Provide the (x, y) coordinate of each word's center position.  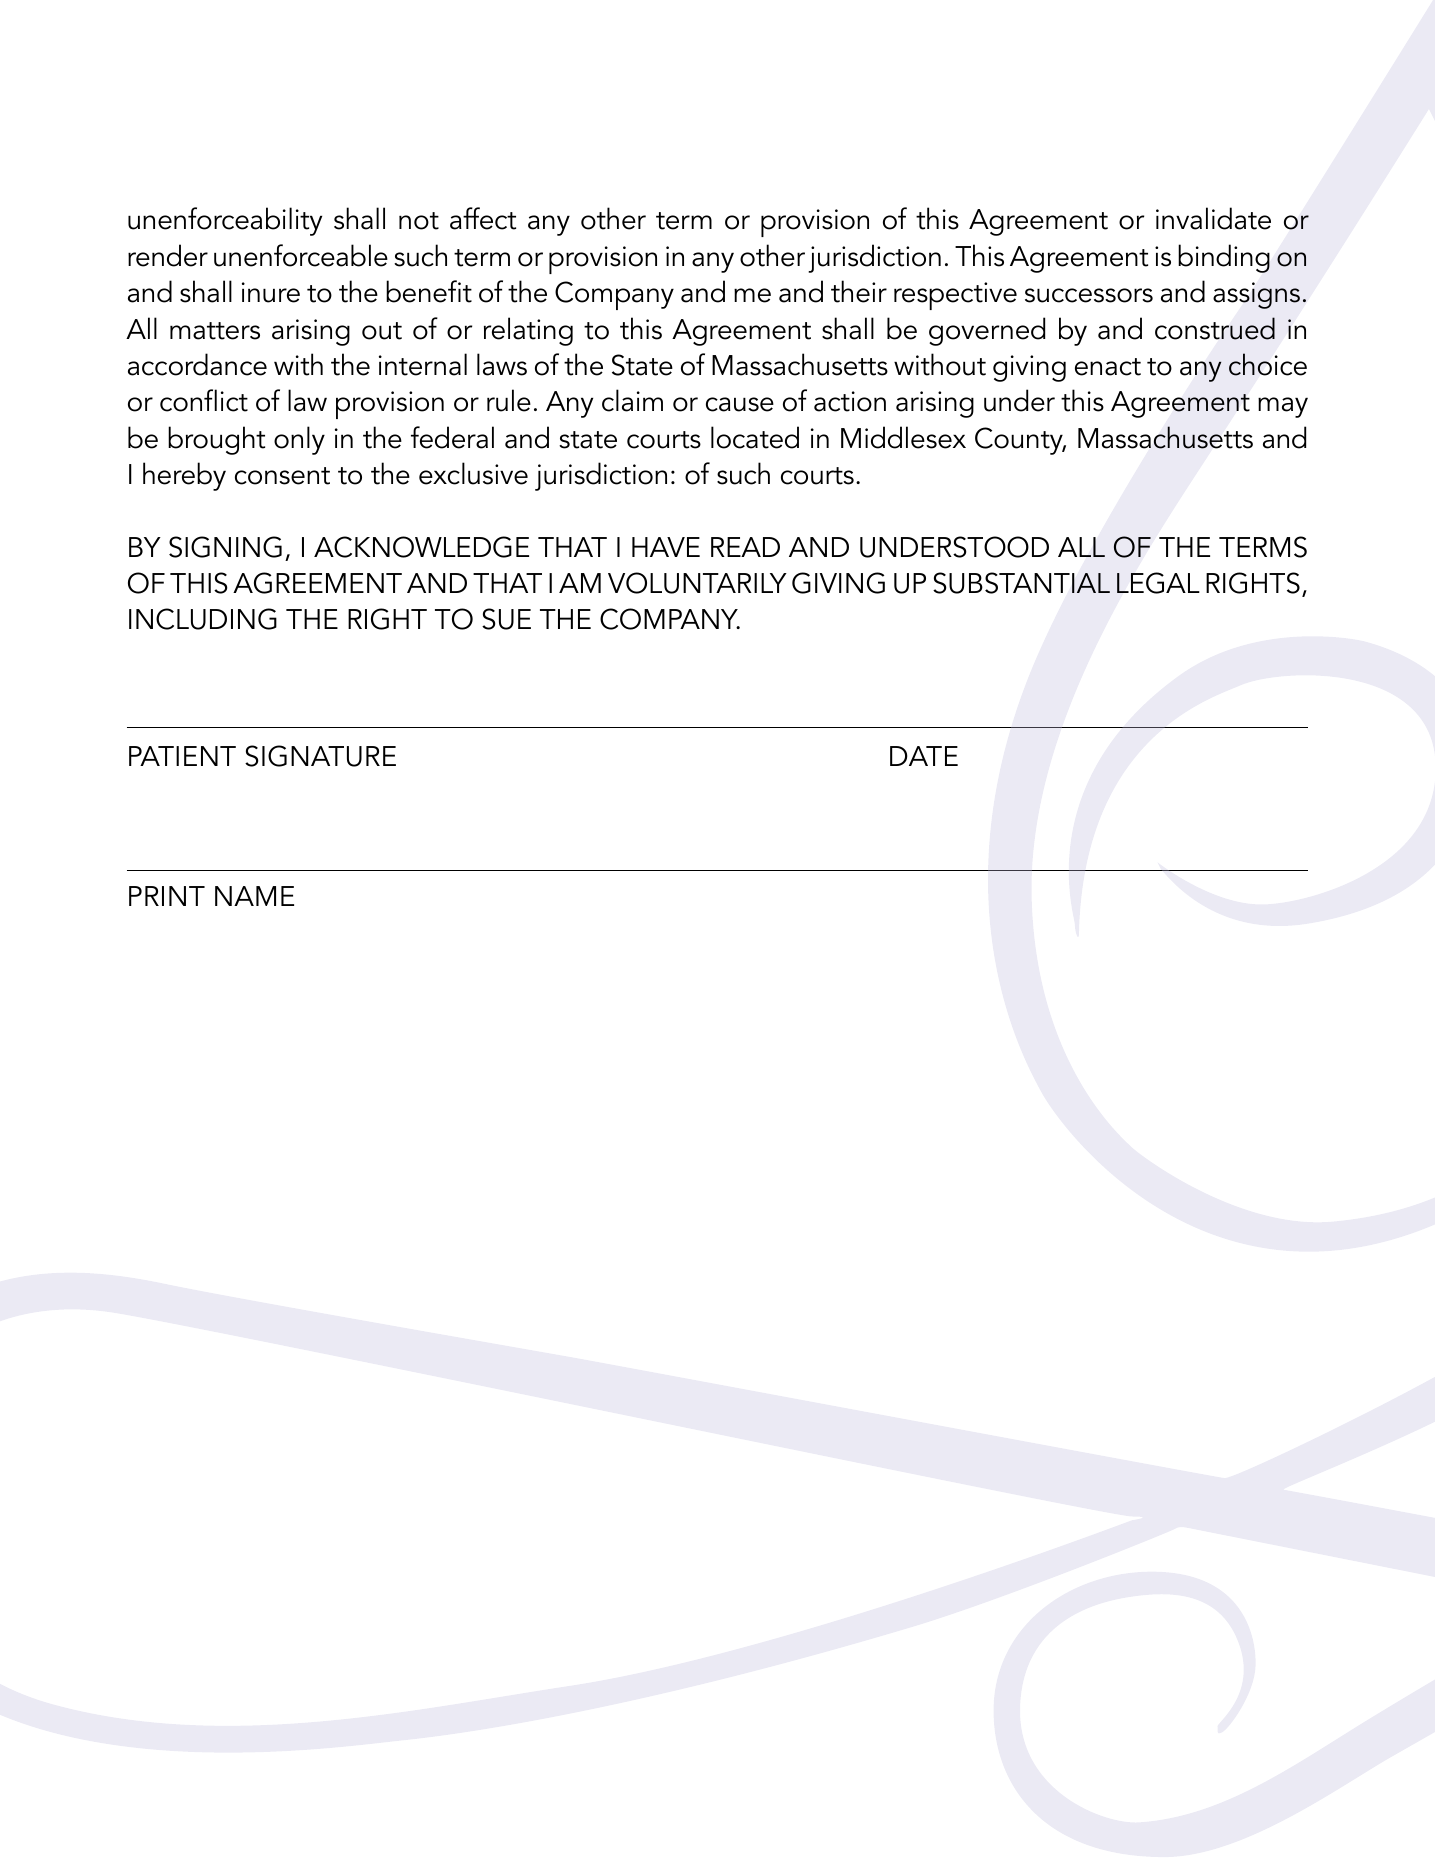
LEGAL (1158, 583)
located (755, 437)
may (1283, 407)
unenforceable (301, 255)
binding (1224, 258)
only (299, 440)
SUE (506, 619)
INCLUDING (203, 619)
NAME (254, 896)
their (859, 291)
